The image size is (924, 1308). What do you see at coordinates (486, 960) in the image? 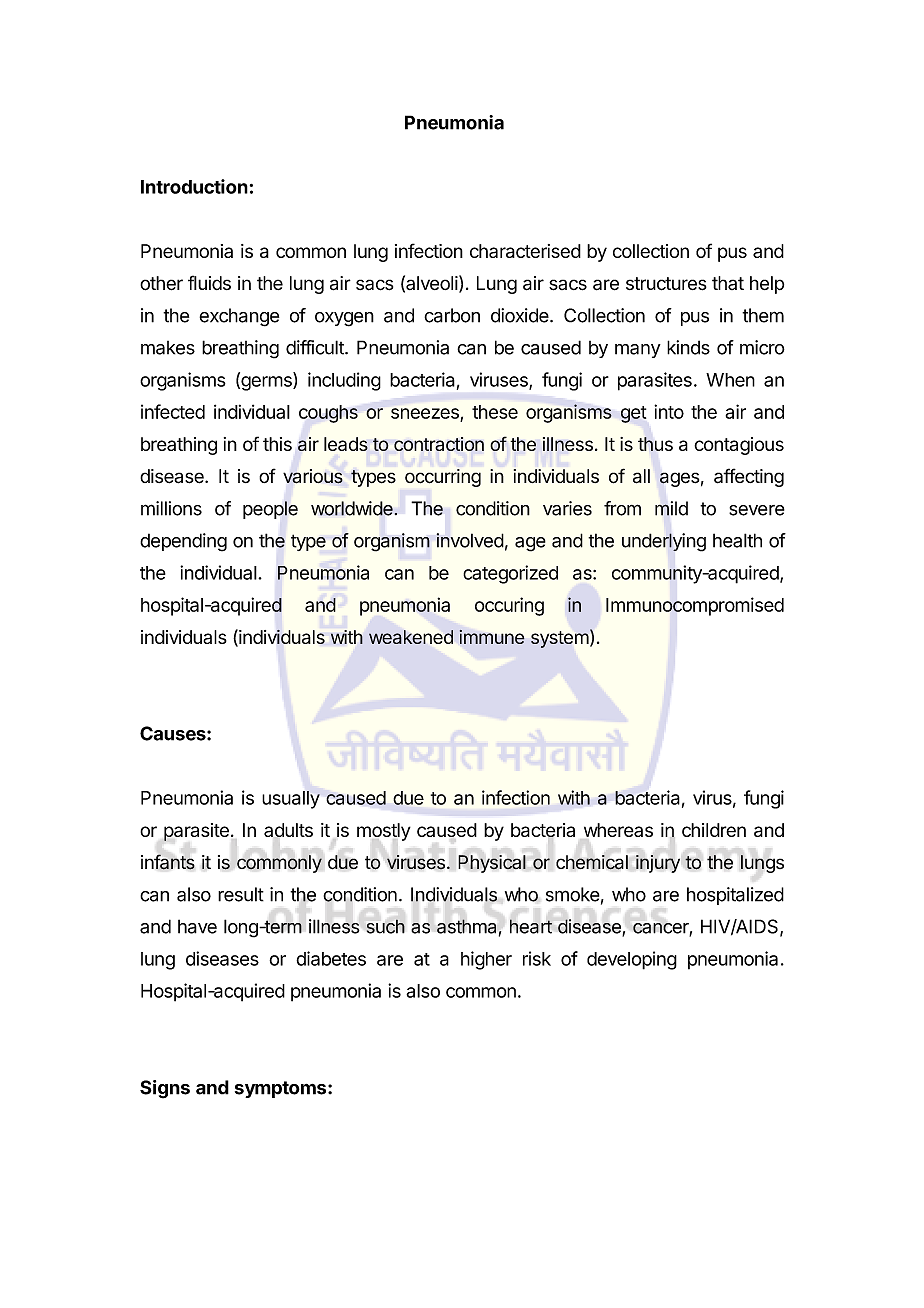
I see `higher` at bounding box center [486, 960].
